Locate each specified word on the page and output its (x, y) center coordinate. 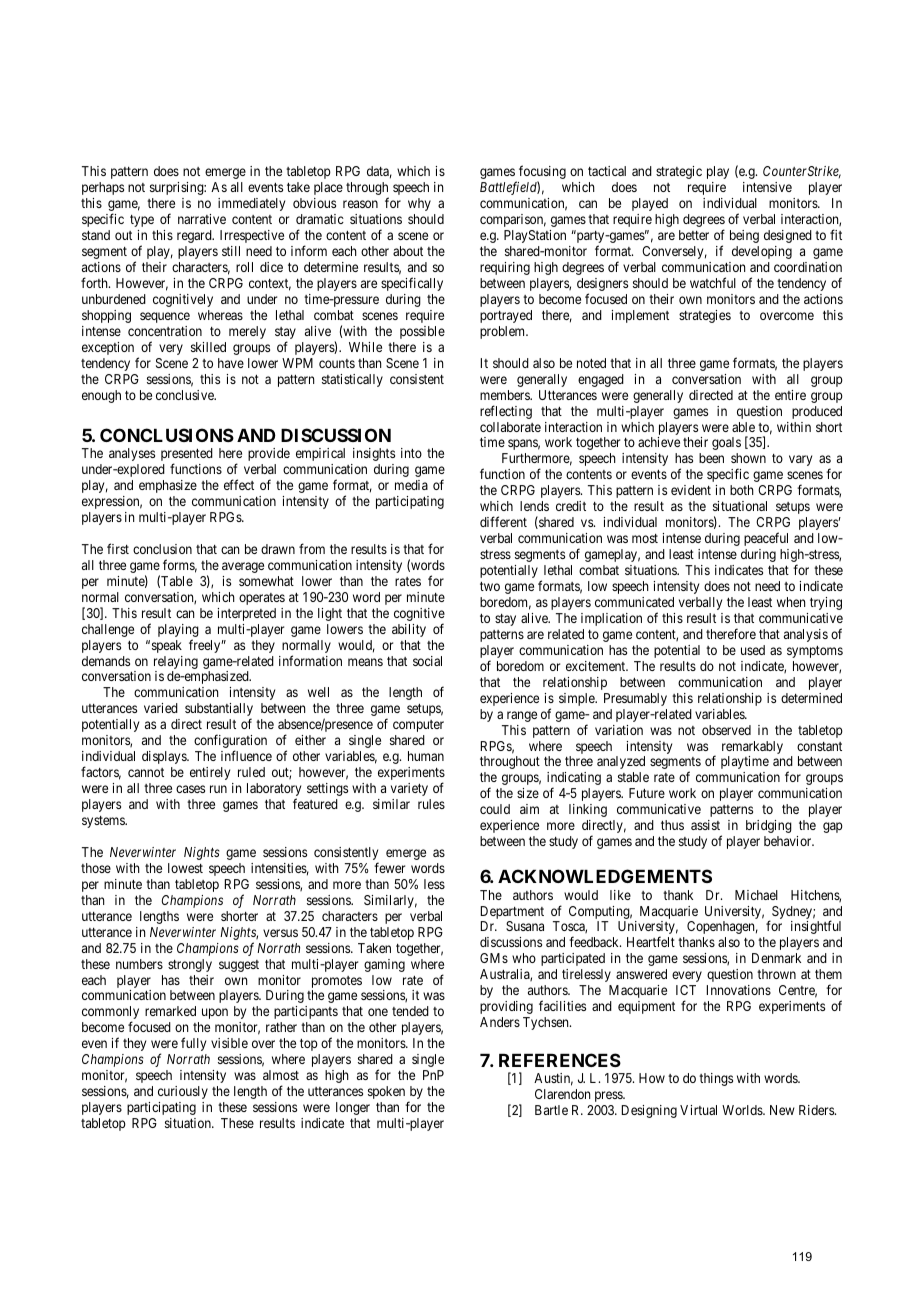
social (427, 661)
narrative (202, 219)
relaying (176, 662)
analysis (806, 635)
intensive (767, 187)
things (716, 1079)
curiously (183, 1092)
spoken (386, 1092)
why (419, 204)
